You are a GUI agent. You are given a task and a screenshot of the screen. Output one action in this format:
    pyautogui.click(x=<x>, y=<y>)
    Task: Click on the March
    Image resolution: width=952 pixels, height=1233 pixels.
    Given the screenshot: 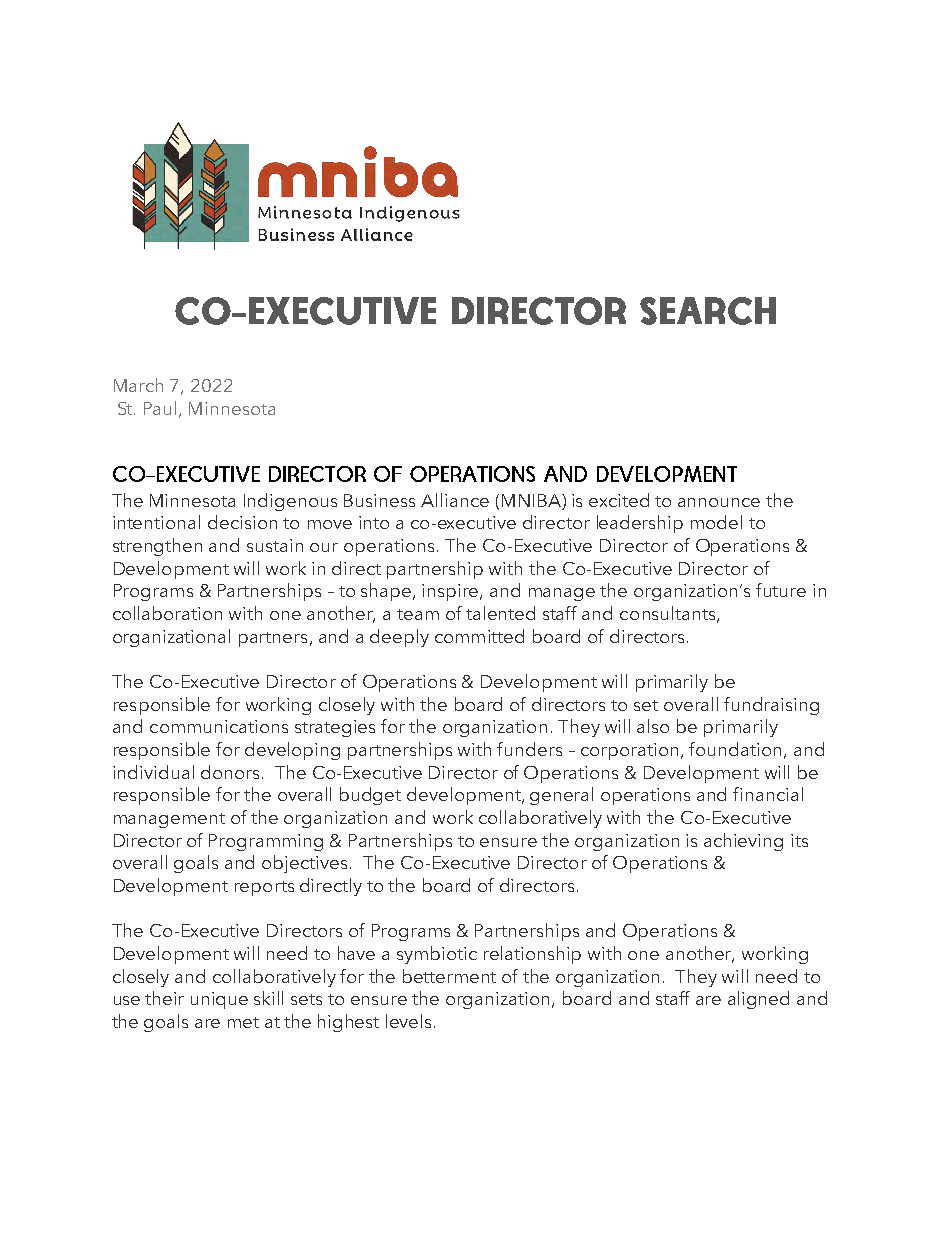 What is the action you would take?
    pyautogui.click(x=138, y=385)
